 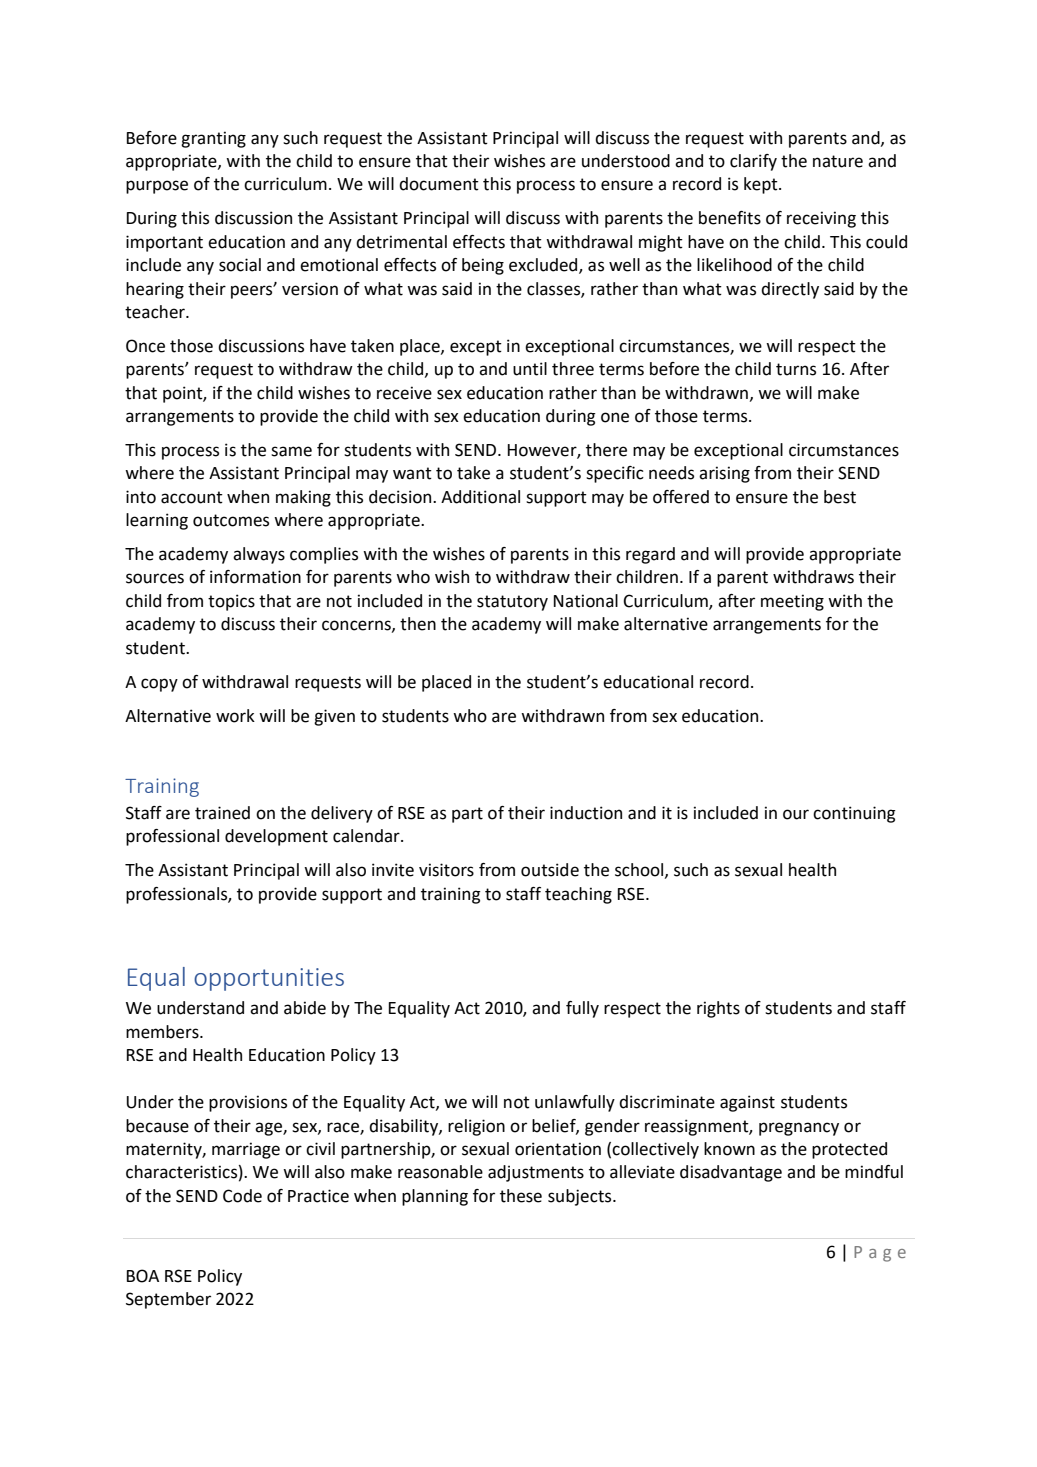 What do you see at coordinates (731, 1173) in the image?
I see `disadvantage` at bounding box center [731, 1173].
